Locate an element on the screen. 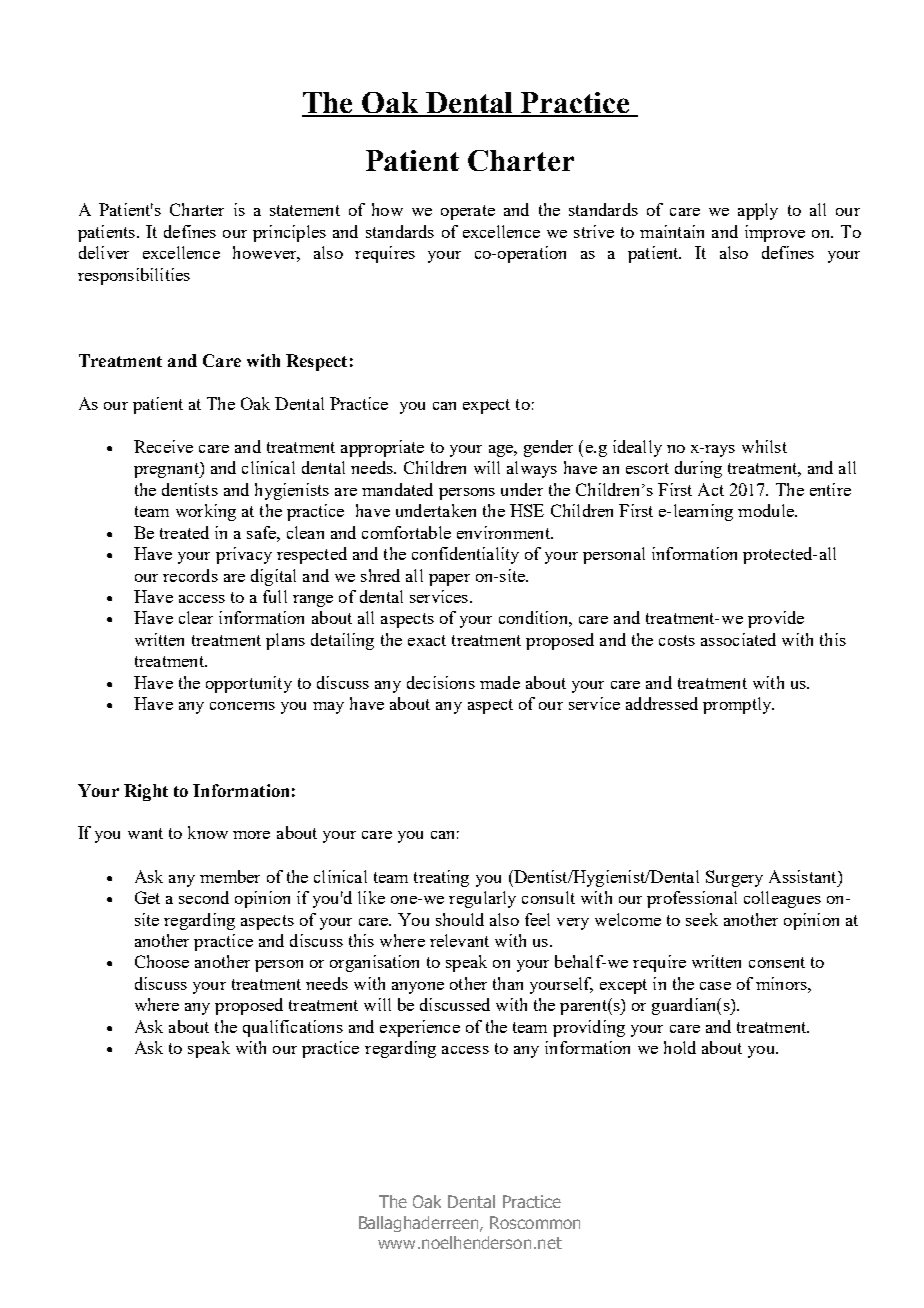 The image size is (924, 1308). member is located at coordinates (230, 876).
